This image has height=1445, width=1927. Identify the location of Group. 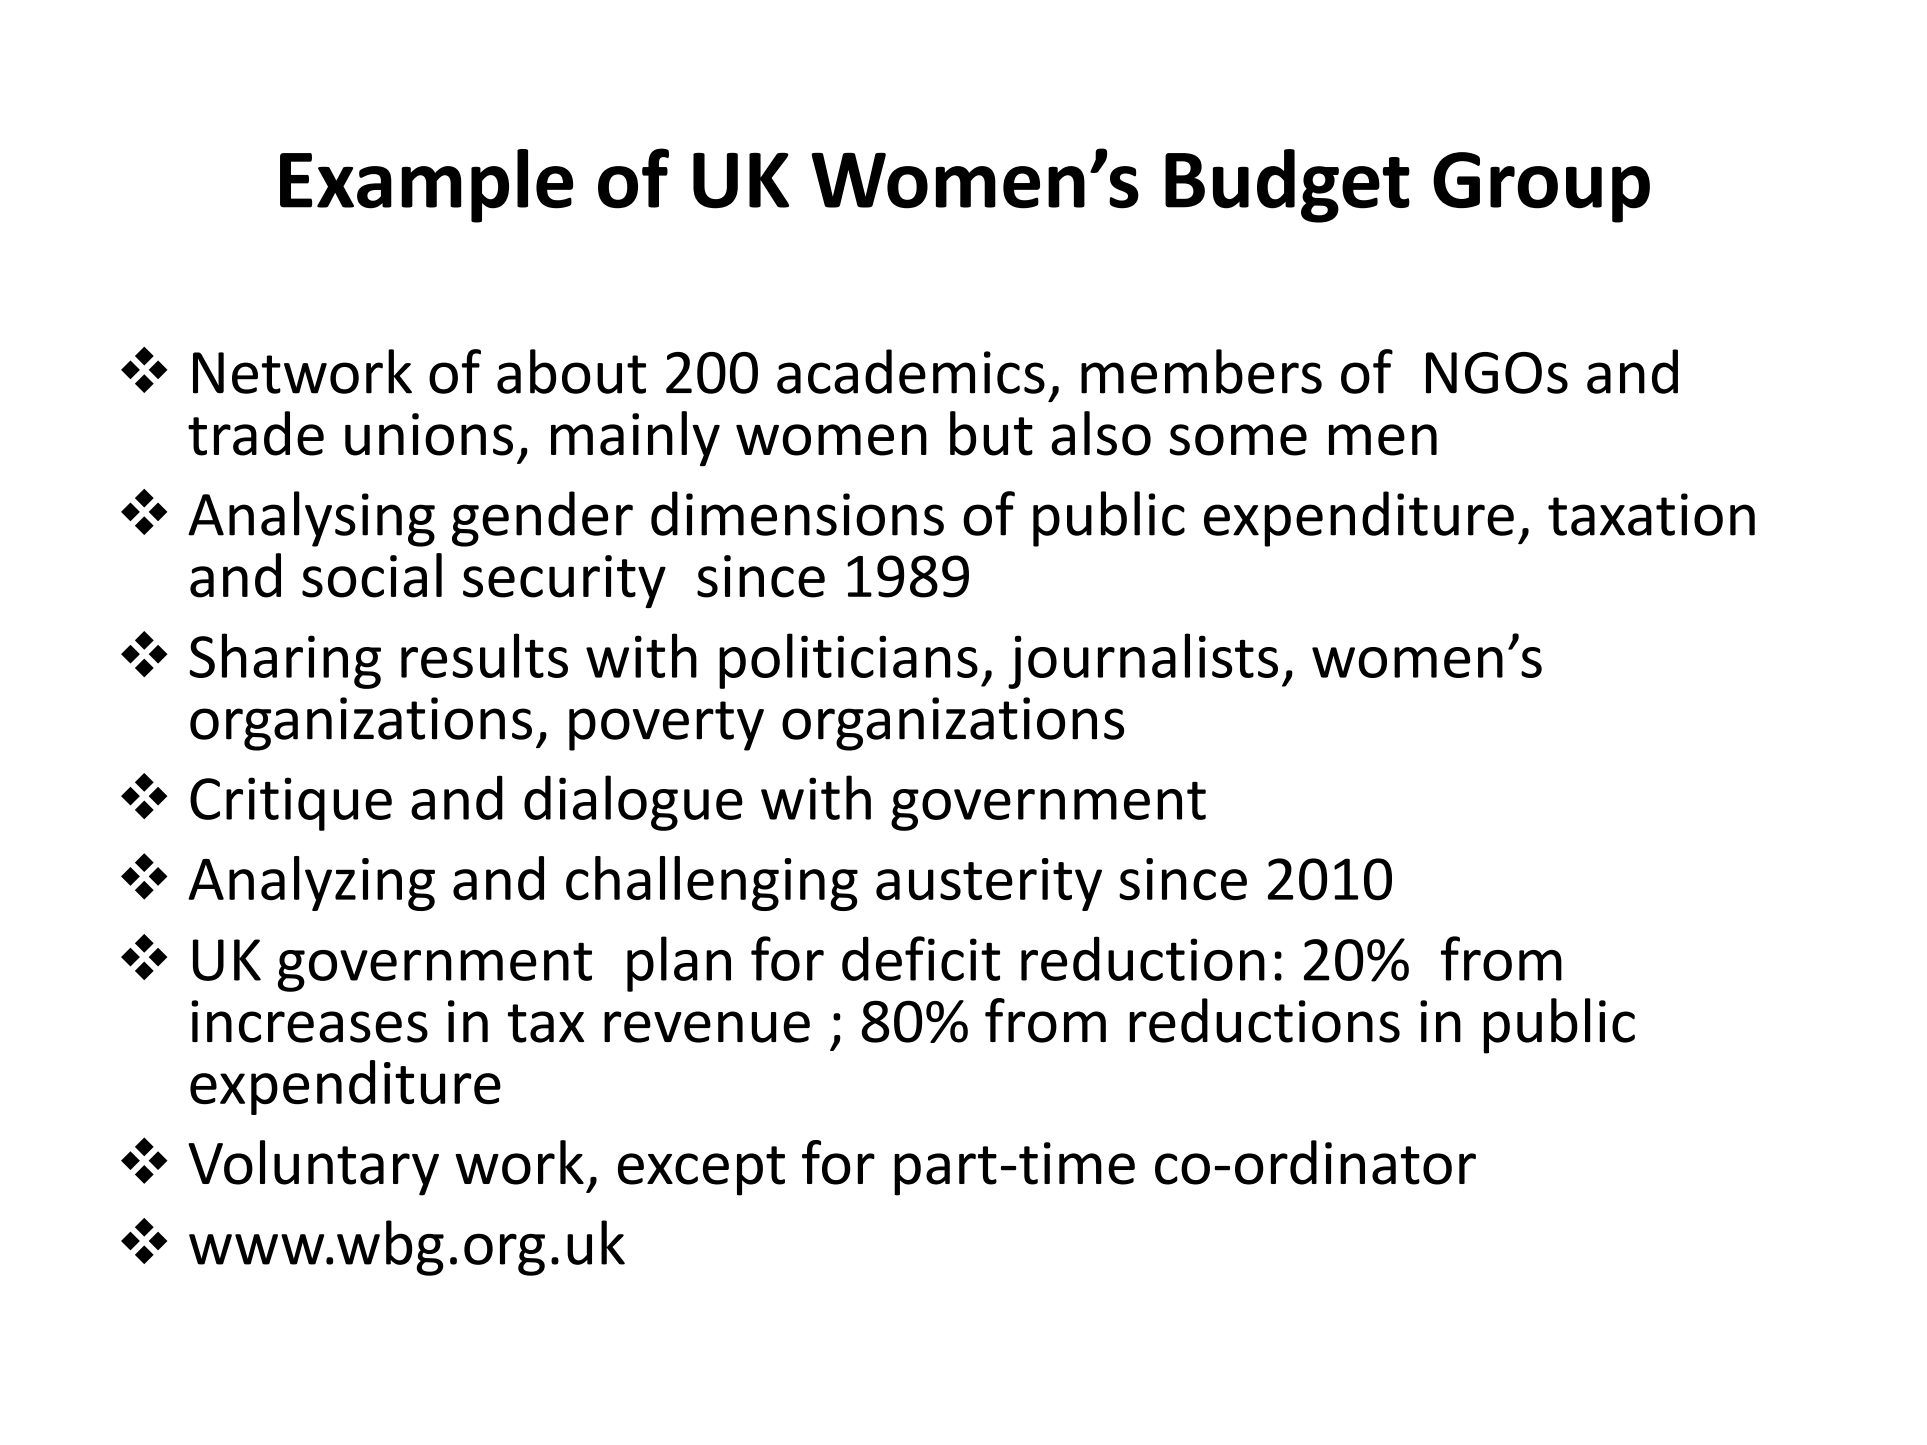
(1541, 187).
